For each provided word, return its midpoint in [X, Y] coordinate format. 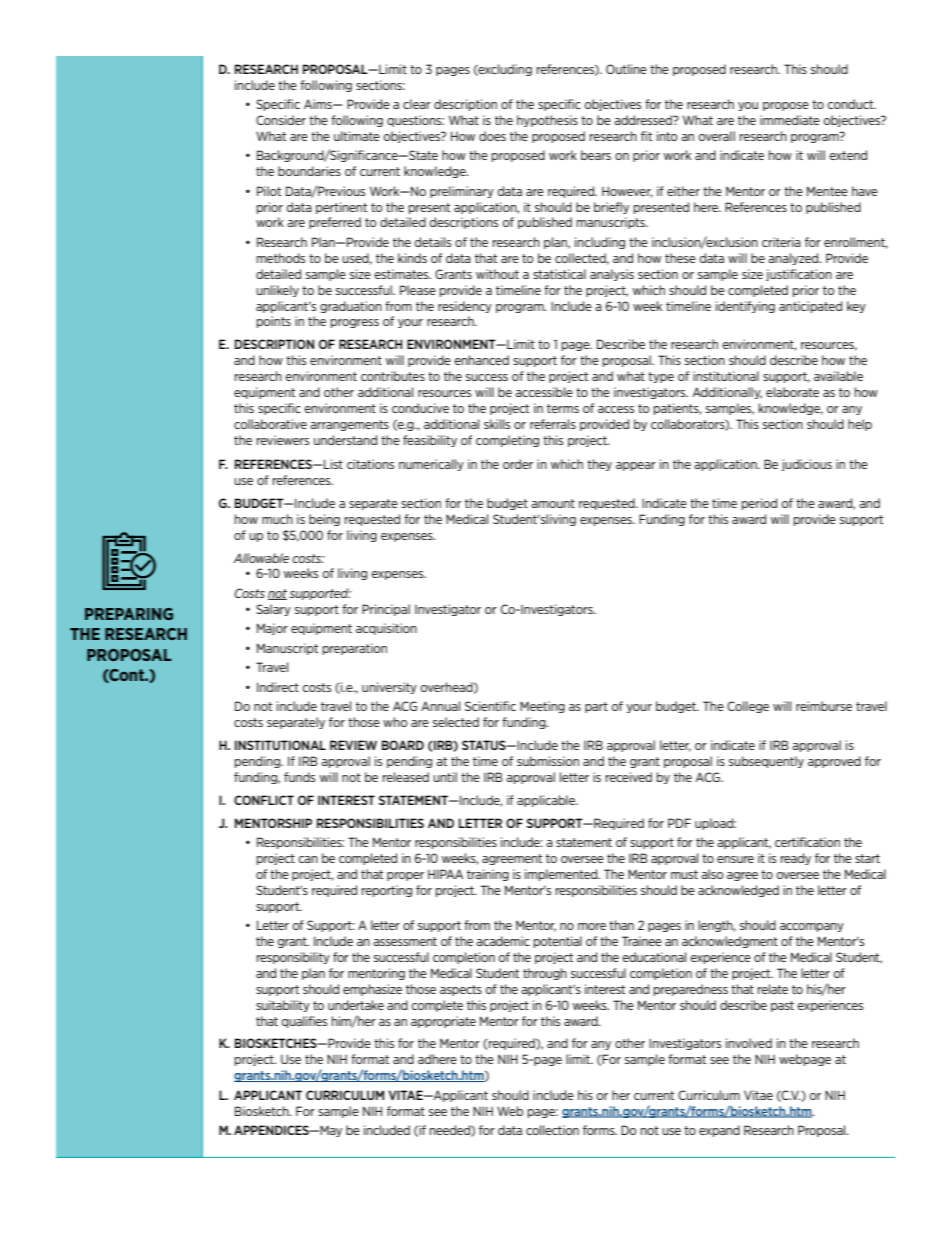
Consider [281, 120]
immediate [790, 120]
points [274, 322]
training [488, 875]
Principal [386, 610]
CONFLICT [264, 800]
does [492, 136]
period [759, 504]
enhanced [482, 360]
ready [796, 859]
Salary [273, 610]
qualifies [304, 1022]
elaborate [792, 392]
